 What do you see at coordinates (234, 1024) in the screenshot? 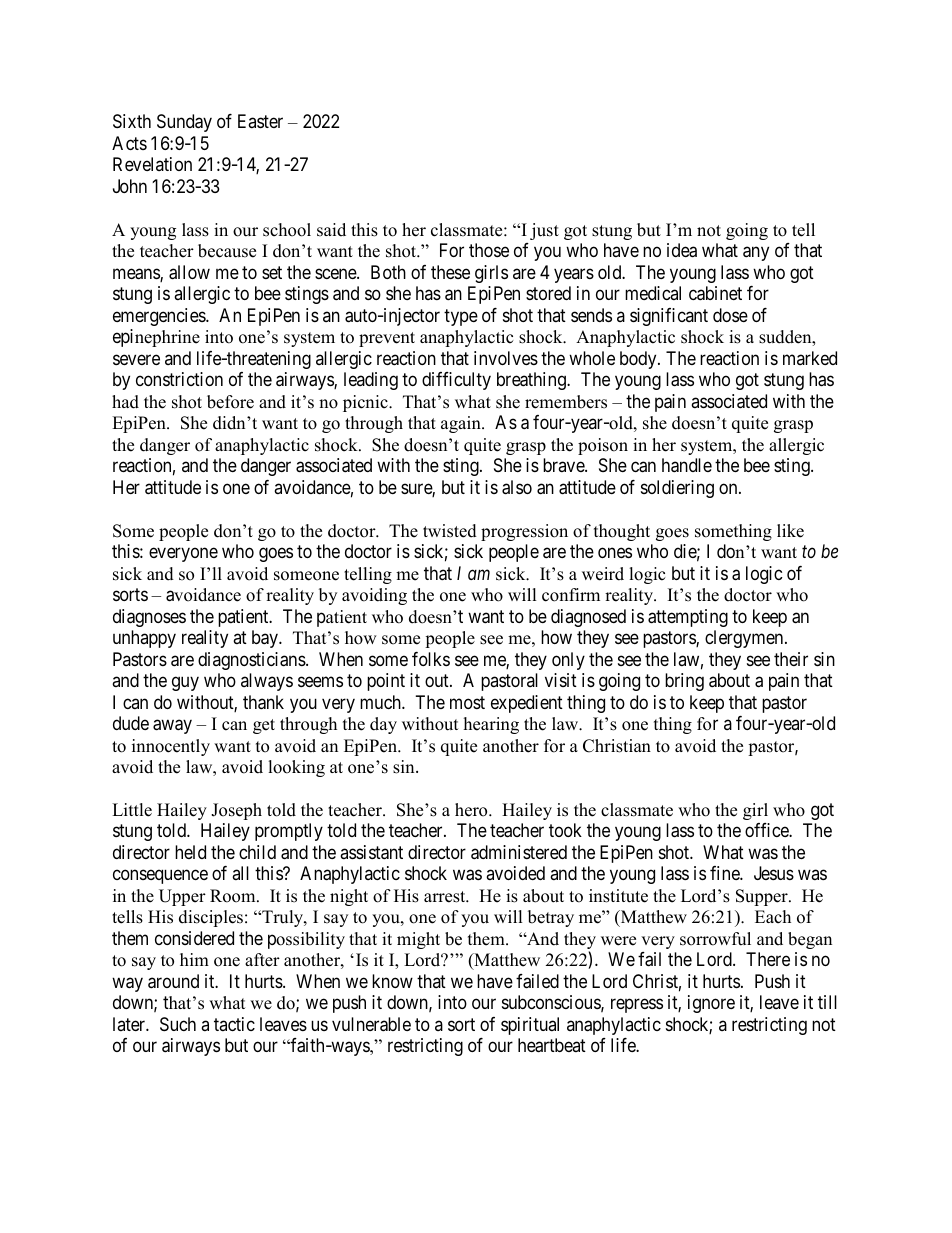
I see `tactic` at bounding box center [234, 1024].
